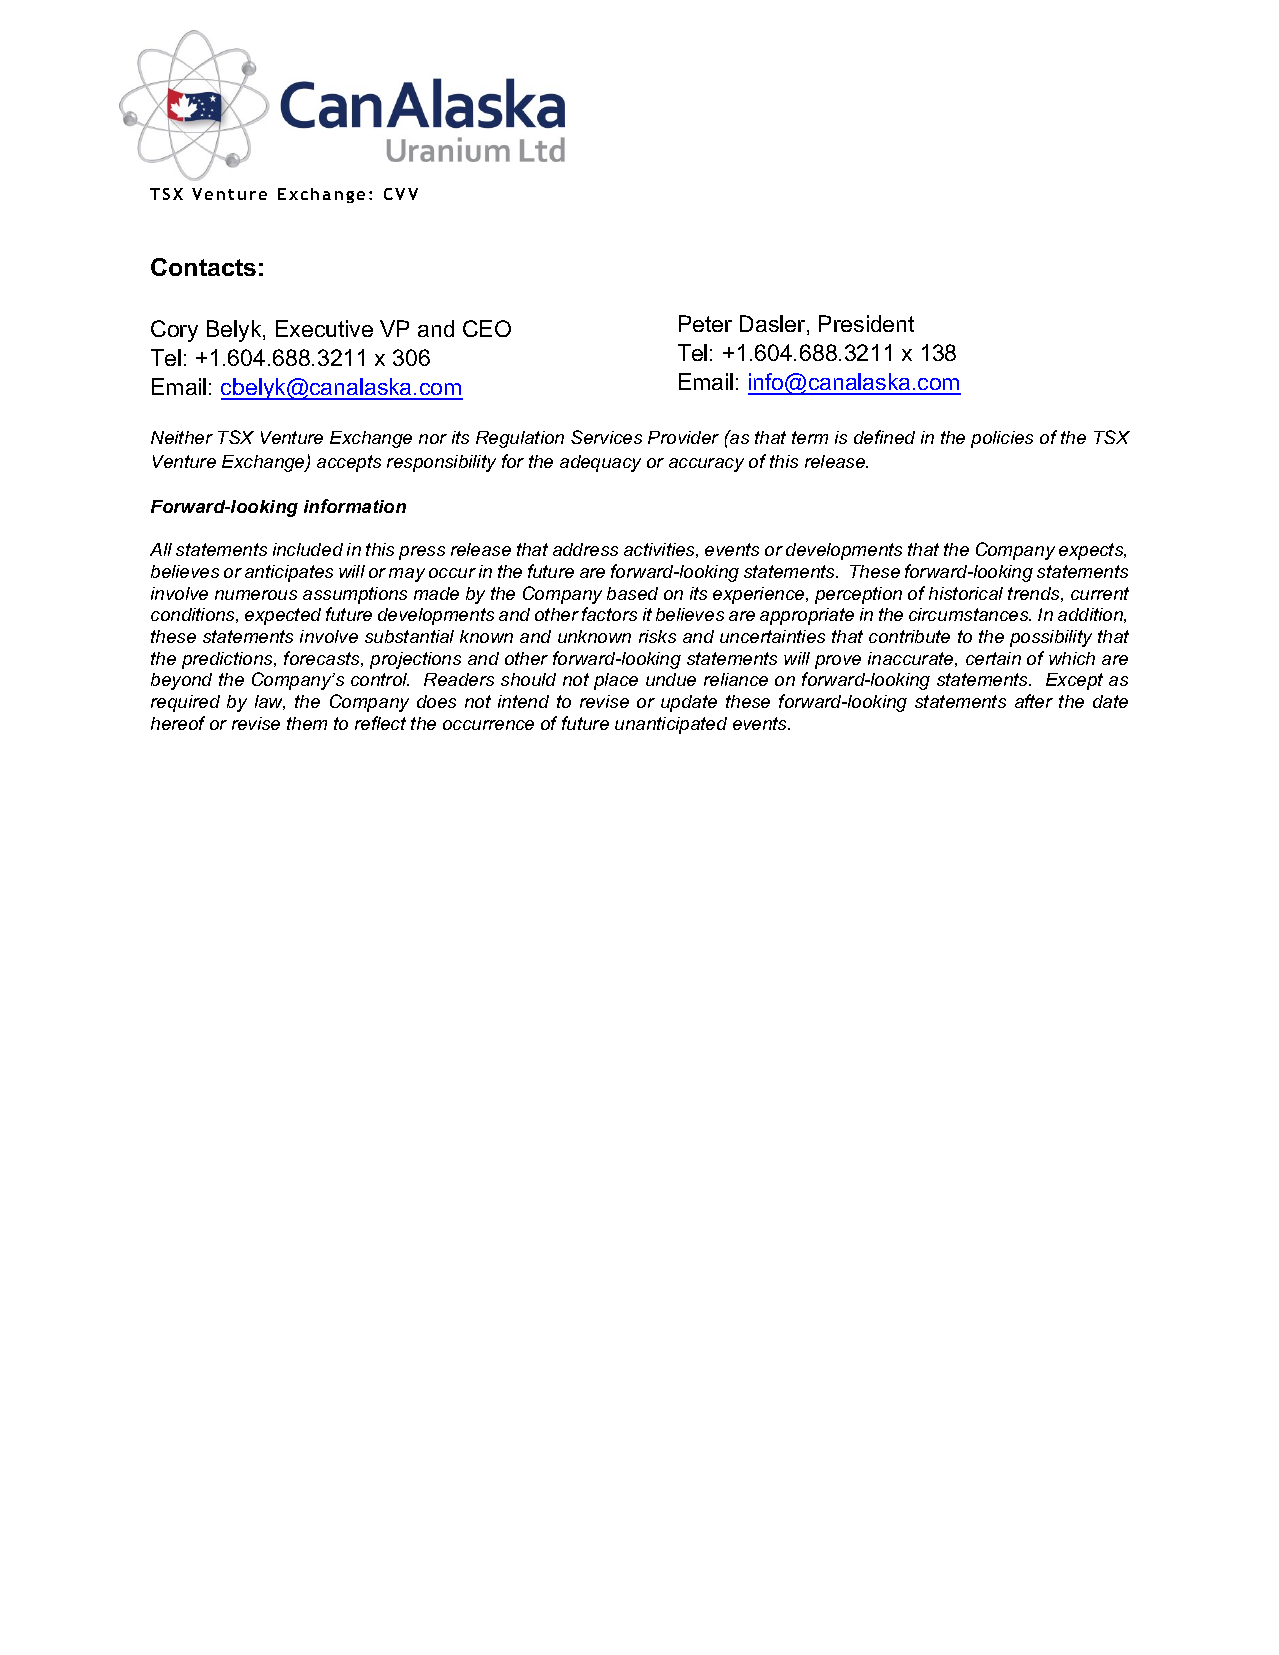  Describe the element at coordinates (600, 463) in the document. I see `adequacy` at that location.
